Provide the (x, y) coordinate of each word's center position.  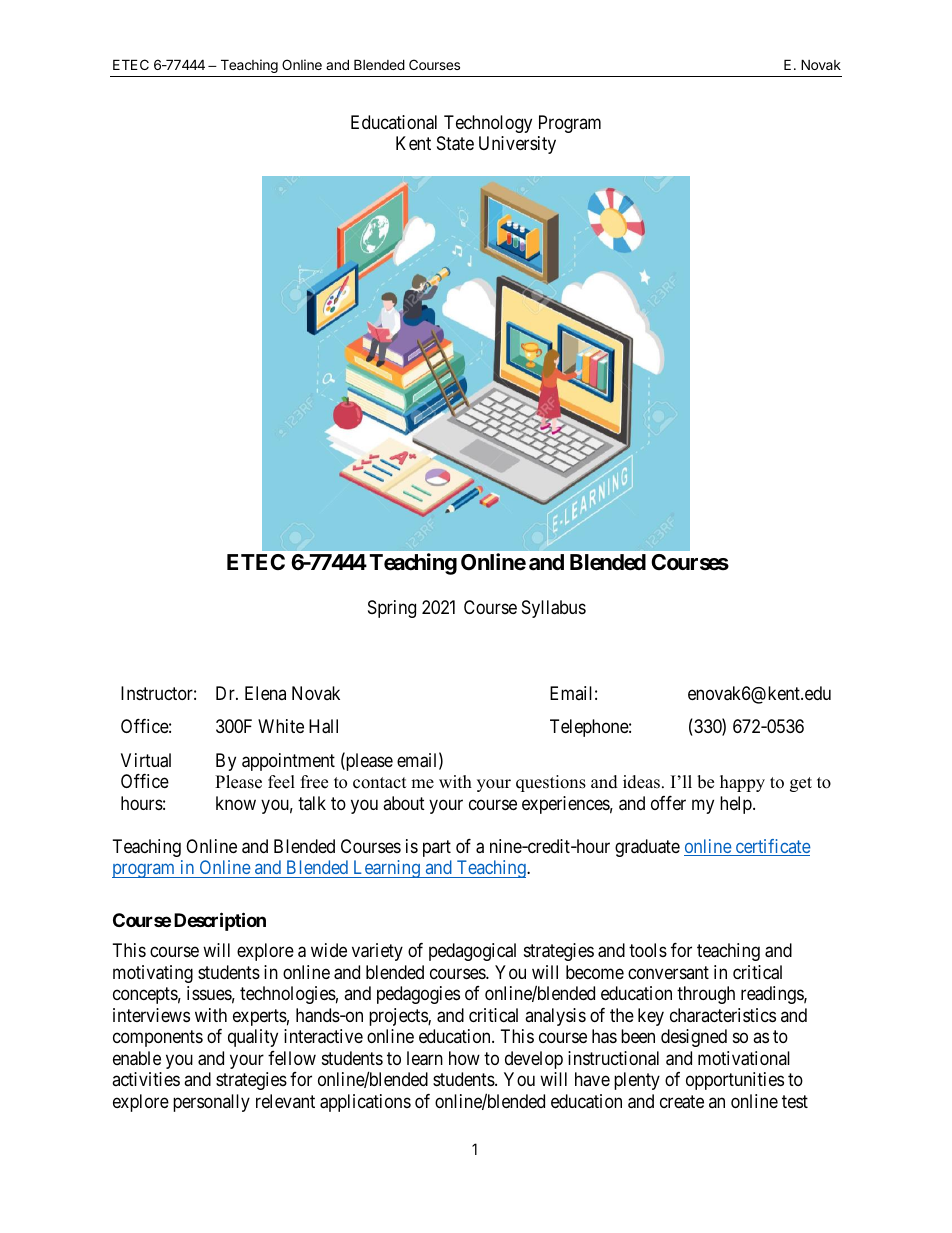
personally (211, 1103)
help (737, 805)
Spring (392, 609)
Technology (488, 124)
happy (742, 783)
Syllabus (554, 609)
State (455, 143)
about (404, 803)
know (236, 803)
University (517, 145)
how (464, 1058)
